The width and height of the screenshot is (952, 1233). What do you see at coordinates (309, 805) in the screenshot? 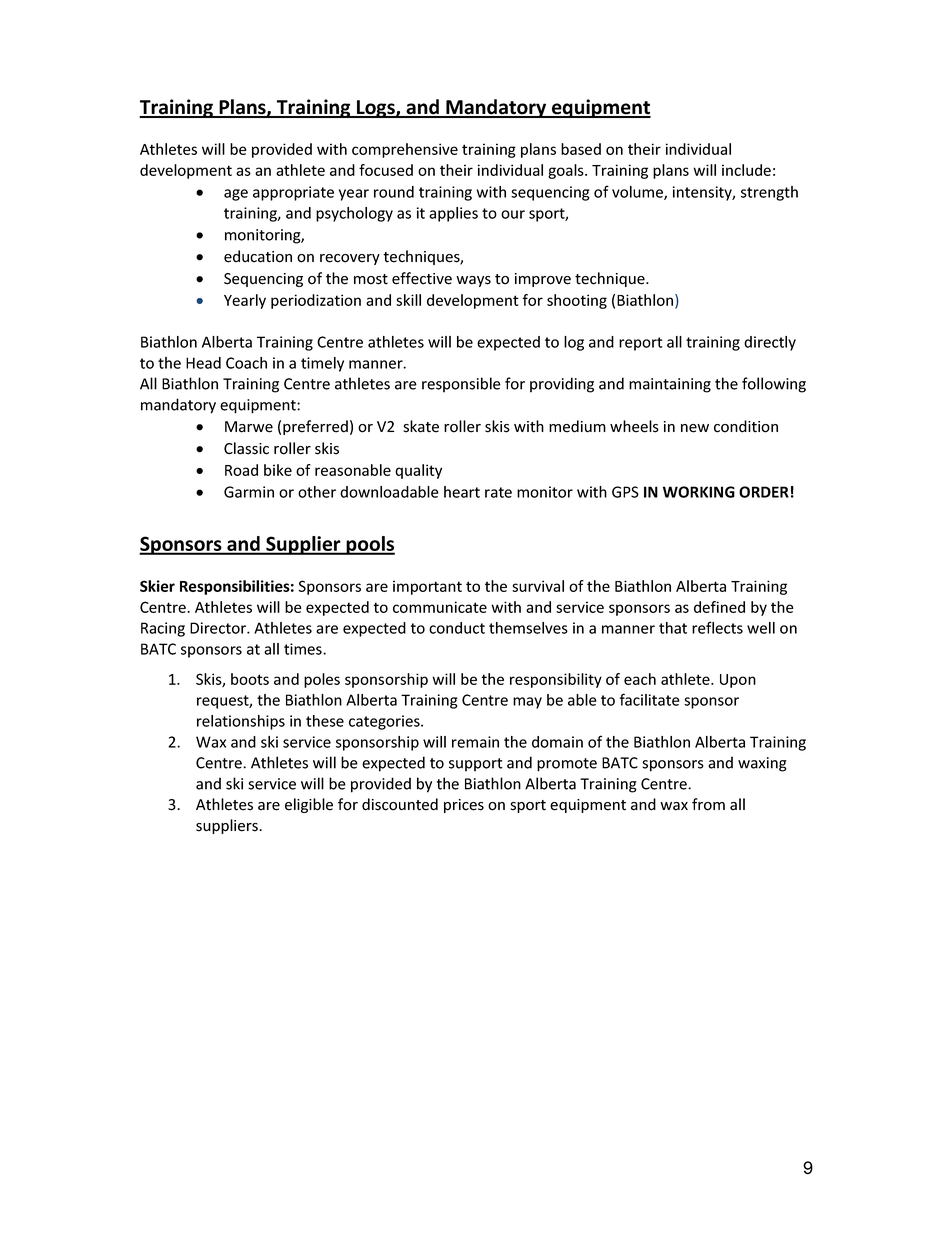
I see `eligible` at bounding box center [309, 805].
